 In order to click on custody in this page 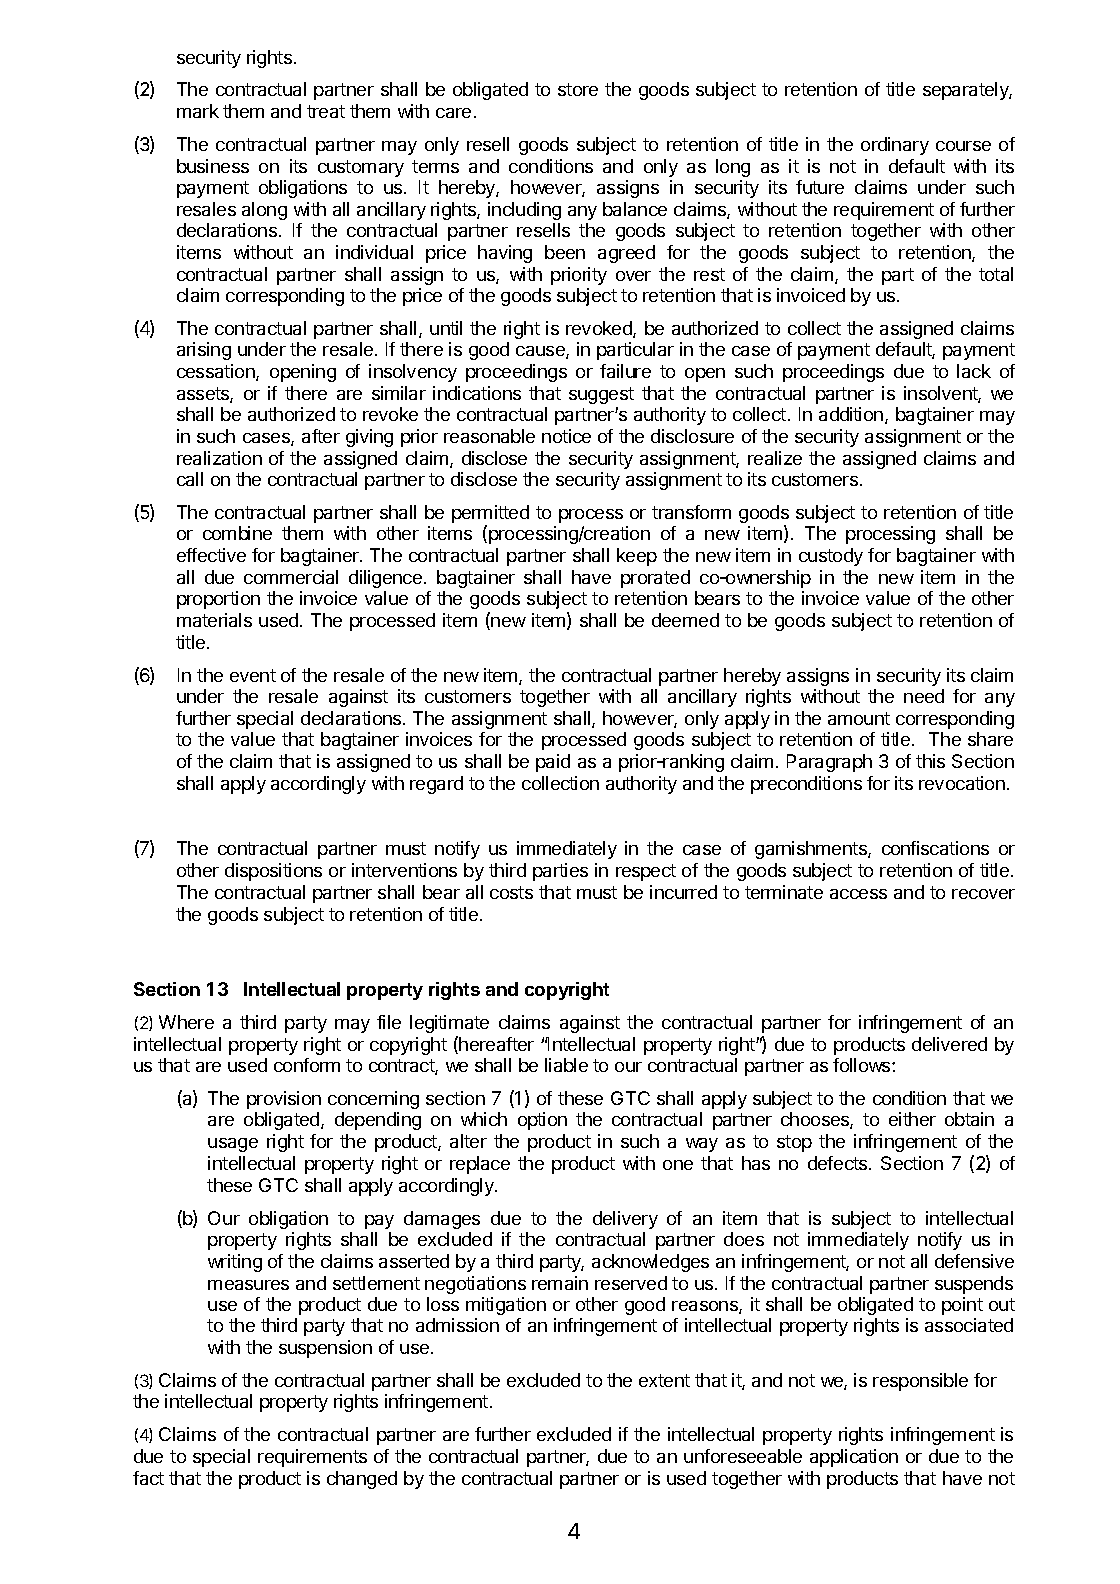, I will do `click(831, 557)`.
